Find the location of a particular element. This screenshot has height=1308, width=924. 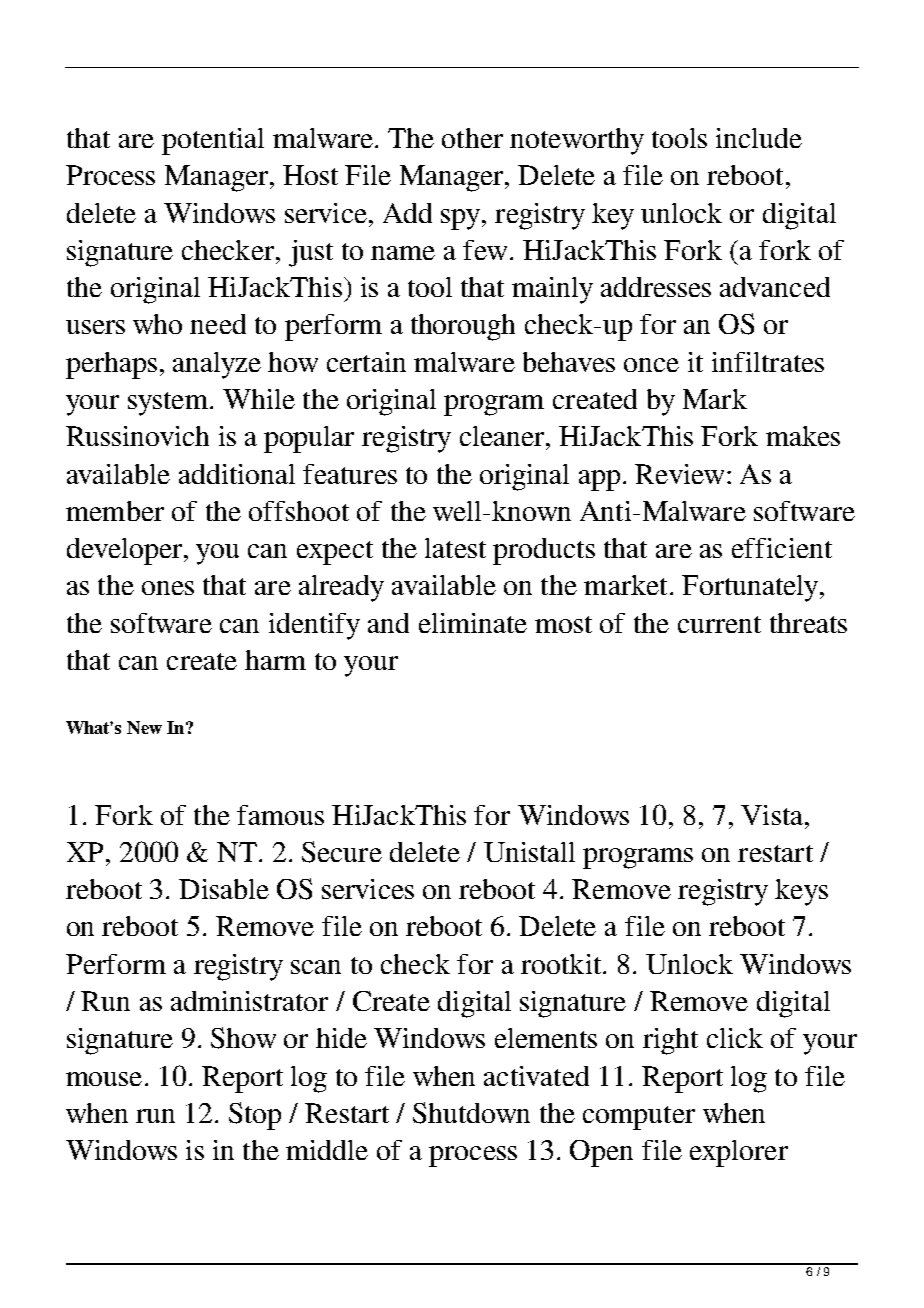

potential is located at coordinates (213, 141).
